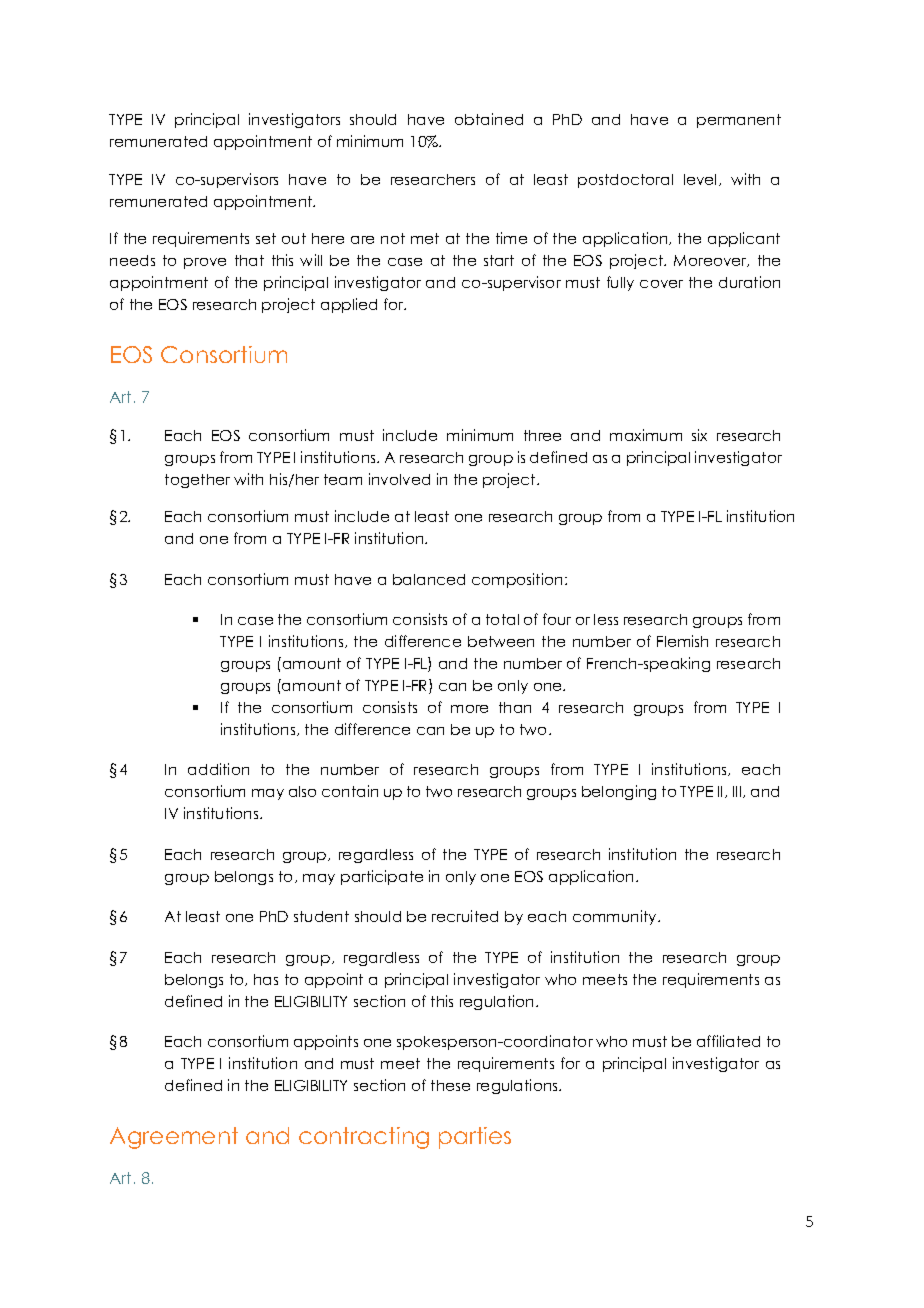  I want to click on student, so click(321, 916).
